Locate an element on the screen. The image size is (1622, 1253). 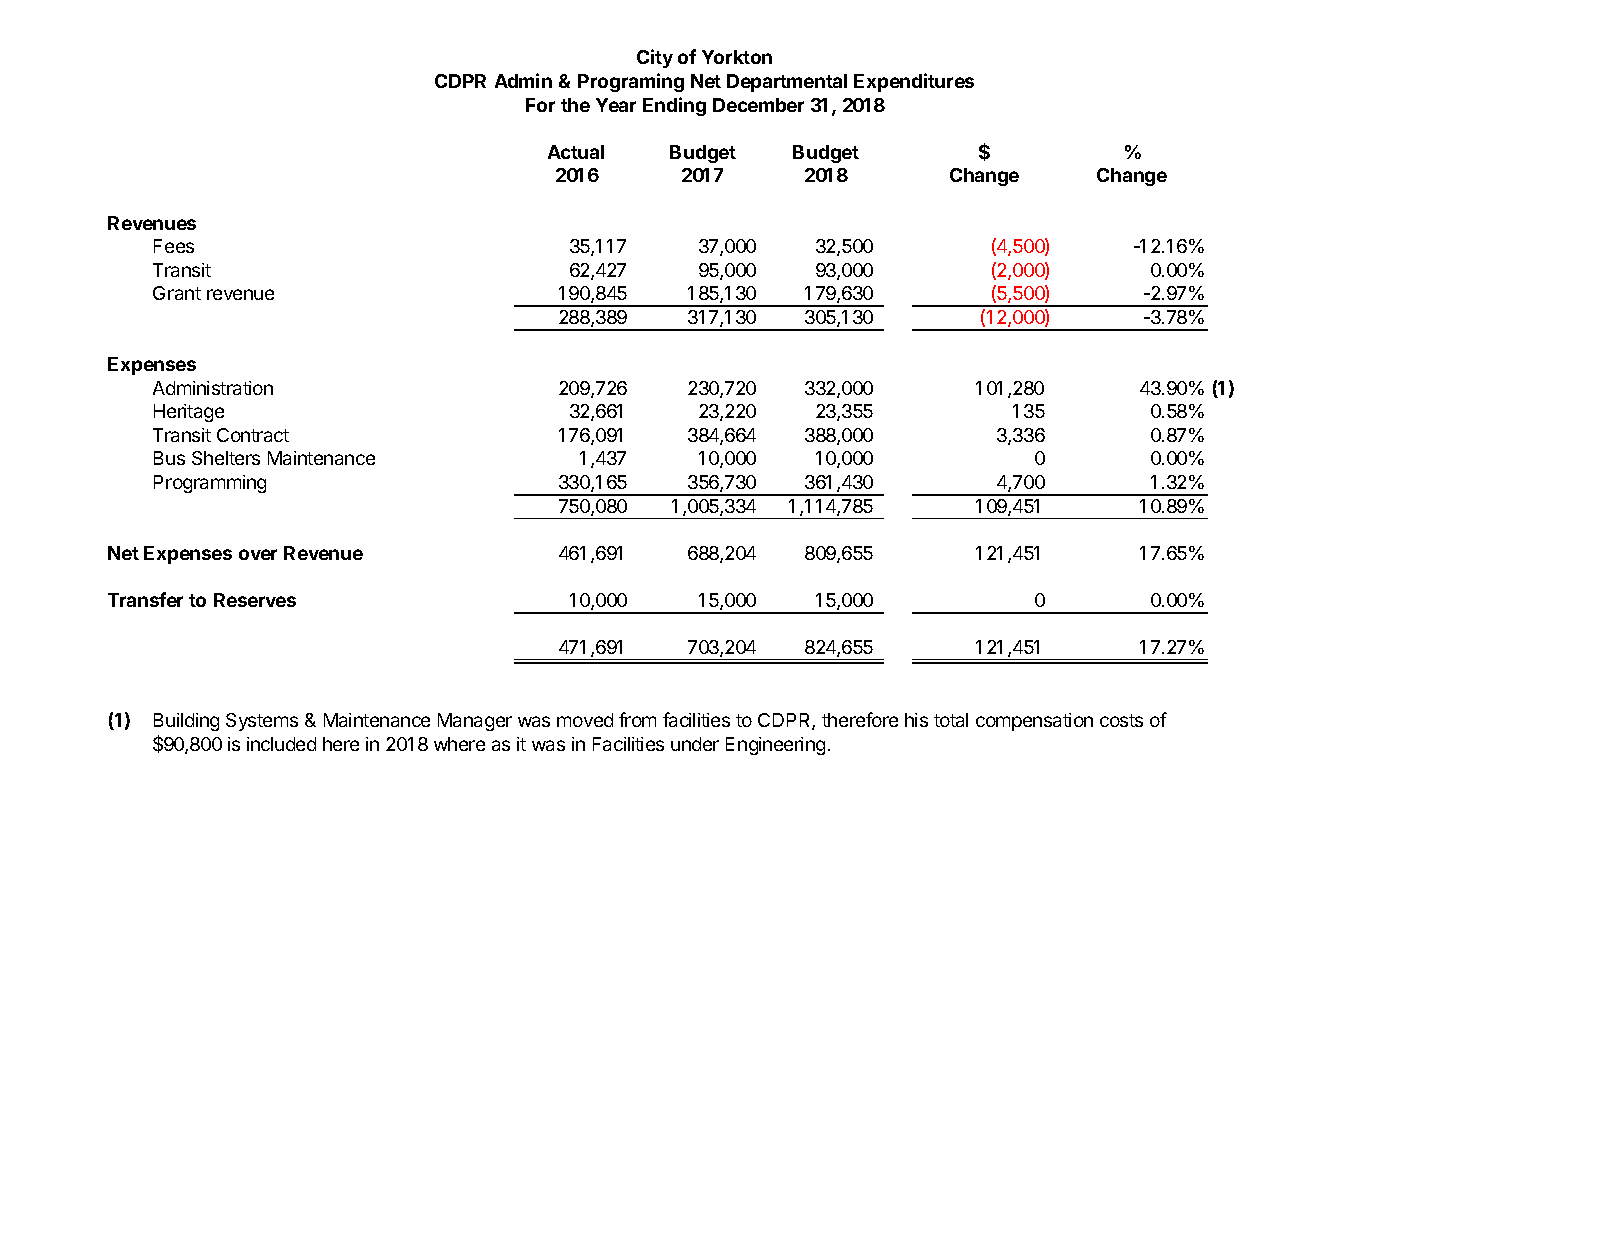
Heritage is located at coordinates (189, 413).
